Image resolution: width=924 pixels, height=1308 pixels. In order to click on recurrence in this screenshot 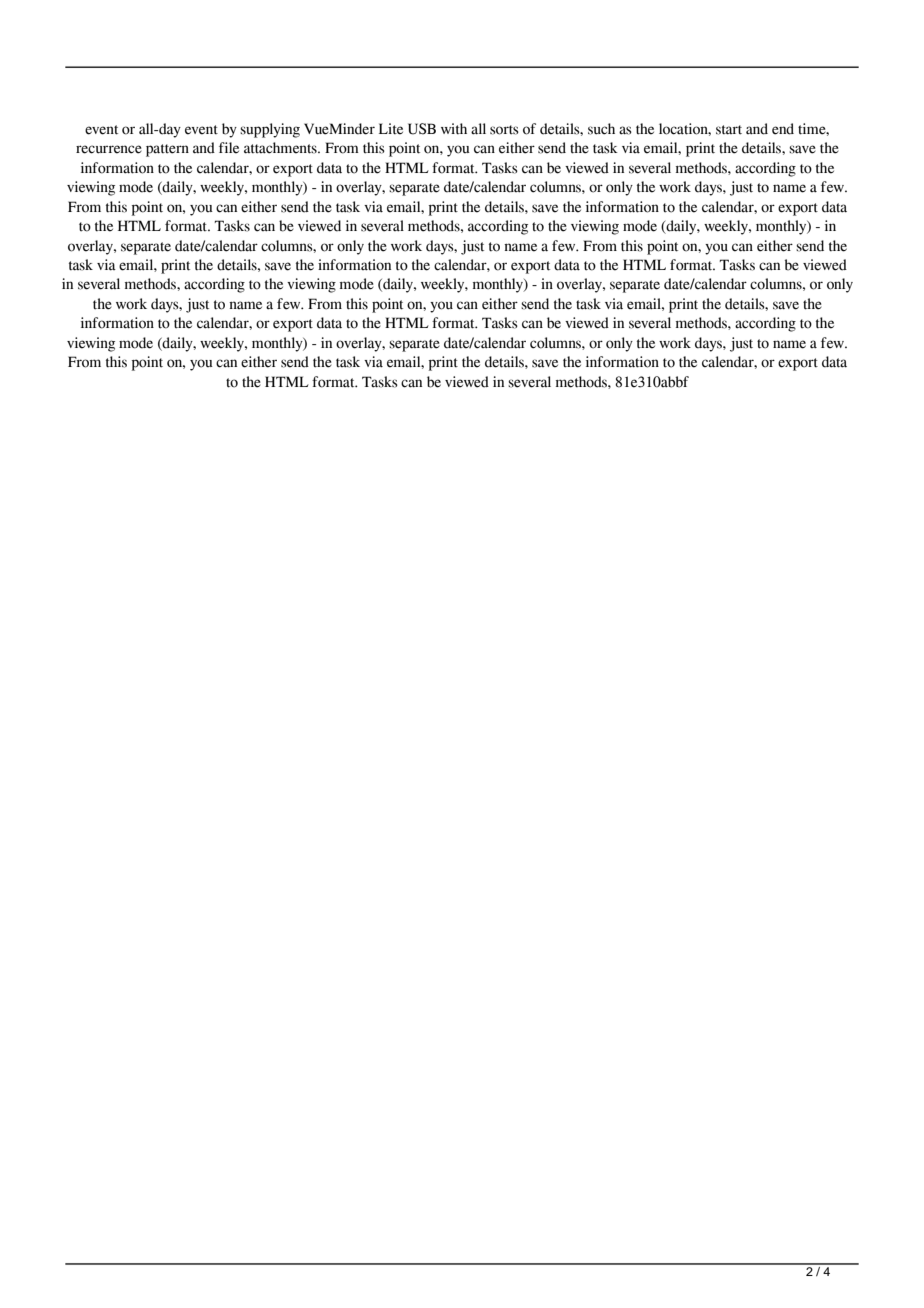, I will do `click(109, 149)`.
